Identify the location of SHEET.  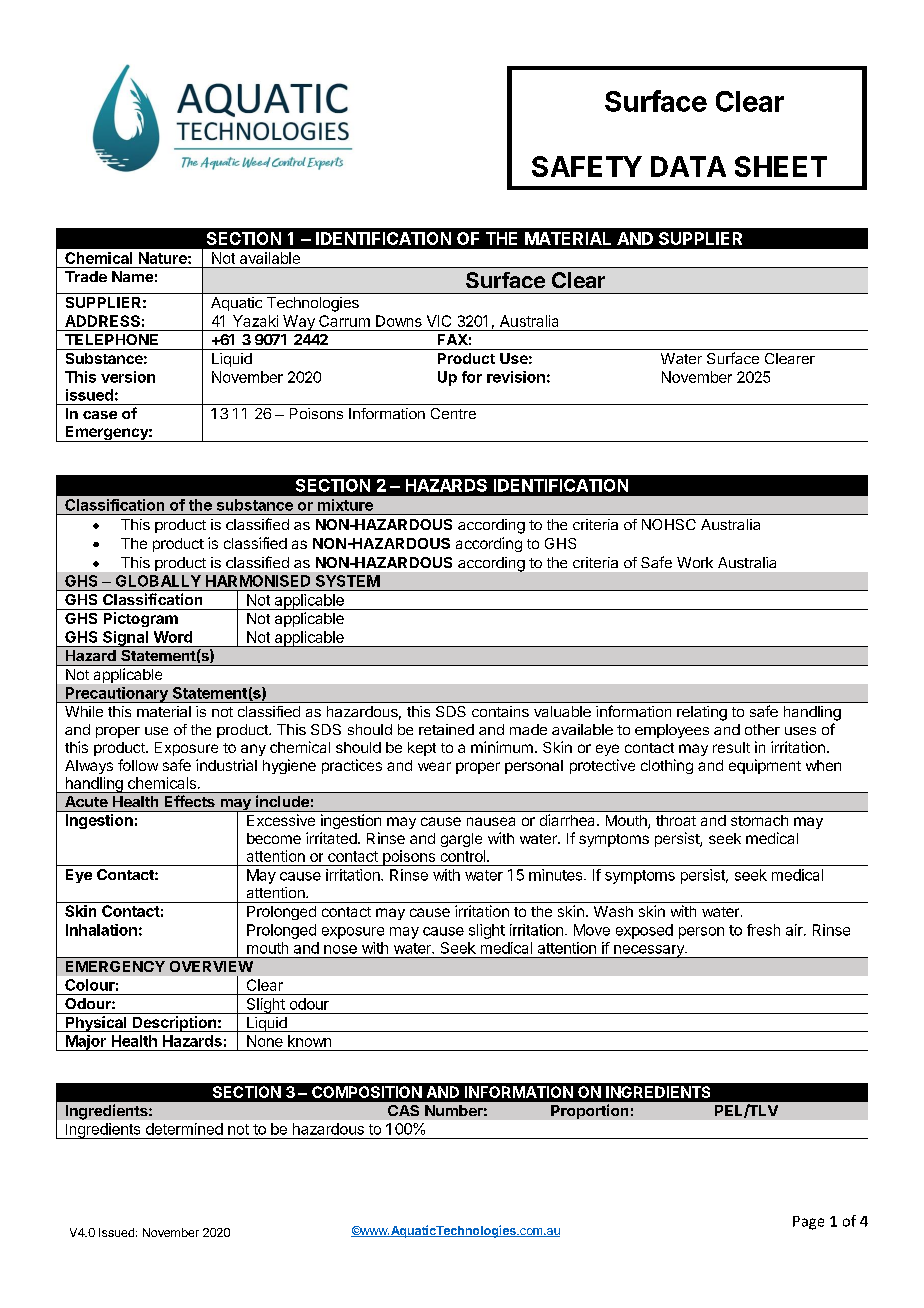
(781, 166).
